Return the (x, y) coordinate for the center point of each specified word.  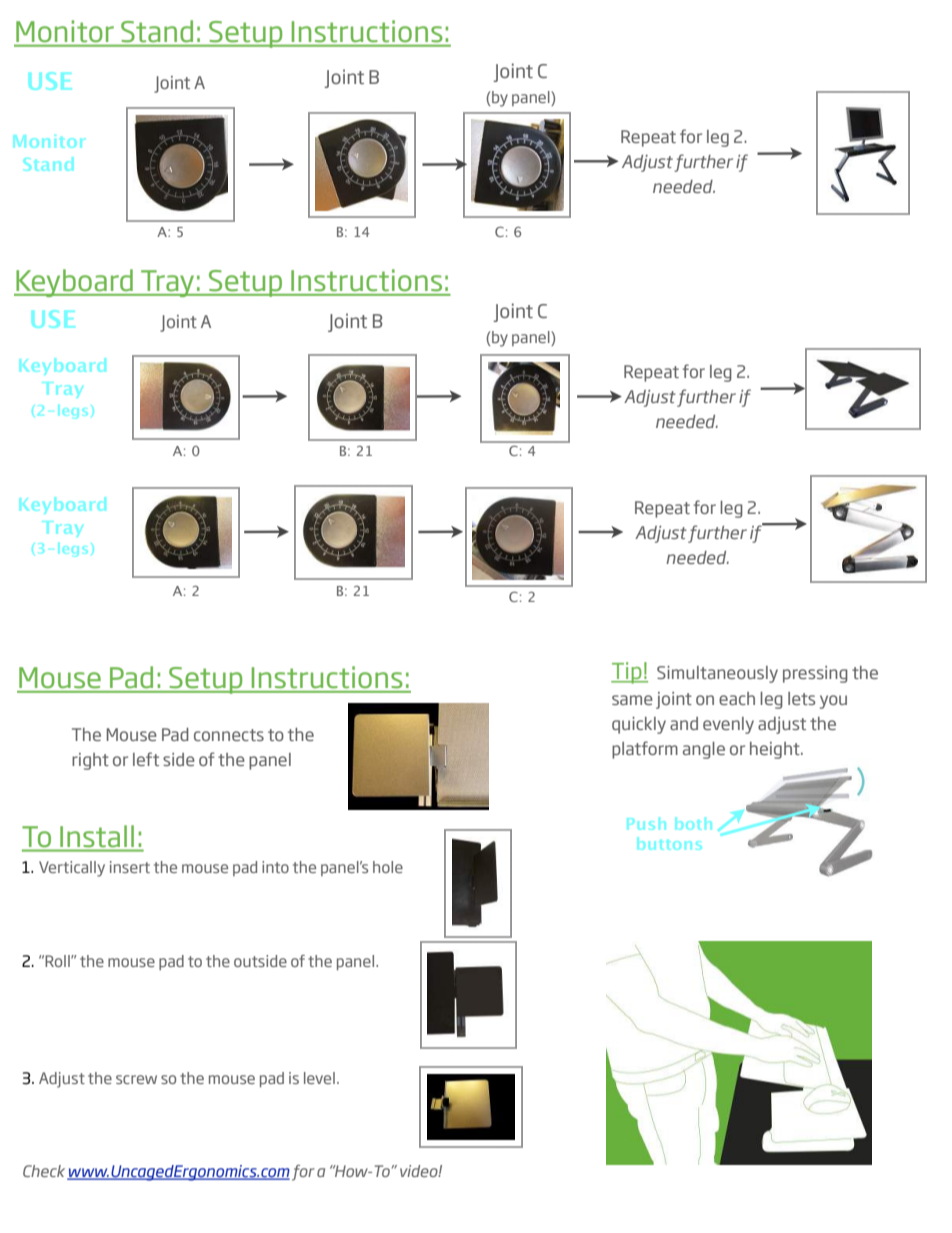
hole (388, 867)
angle (704, 750)
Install (97, 836)
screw (136, 1079)
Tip (627, 673)
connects (229, 735)
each (737, 698)
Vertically (72, 869)
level (319, 1078)
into (275, 867)
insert (130, 867)
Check (45, 1172)
